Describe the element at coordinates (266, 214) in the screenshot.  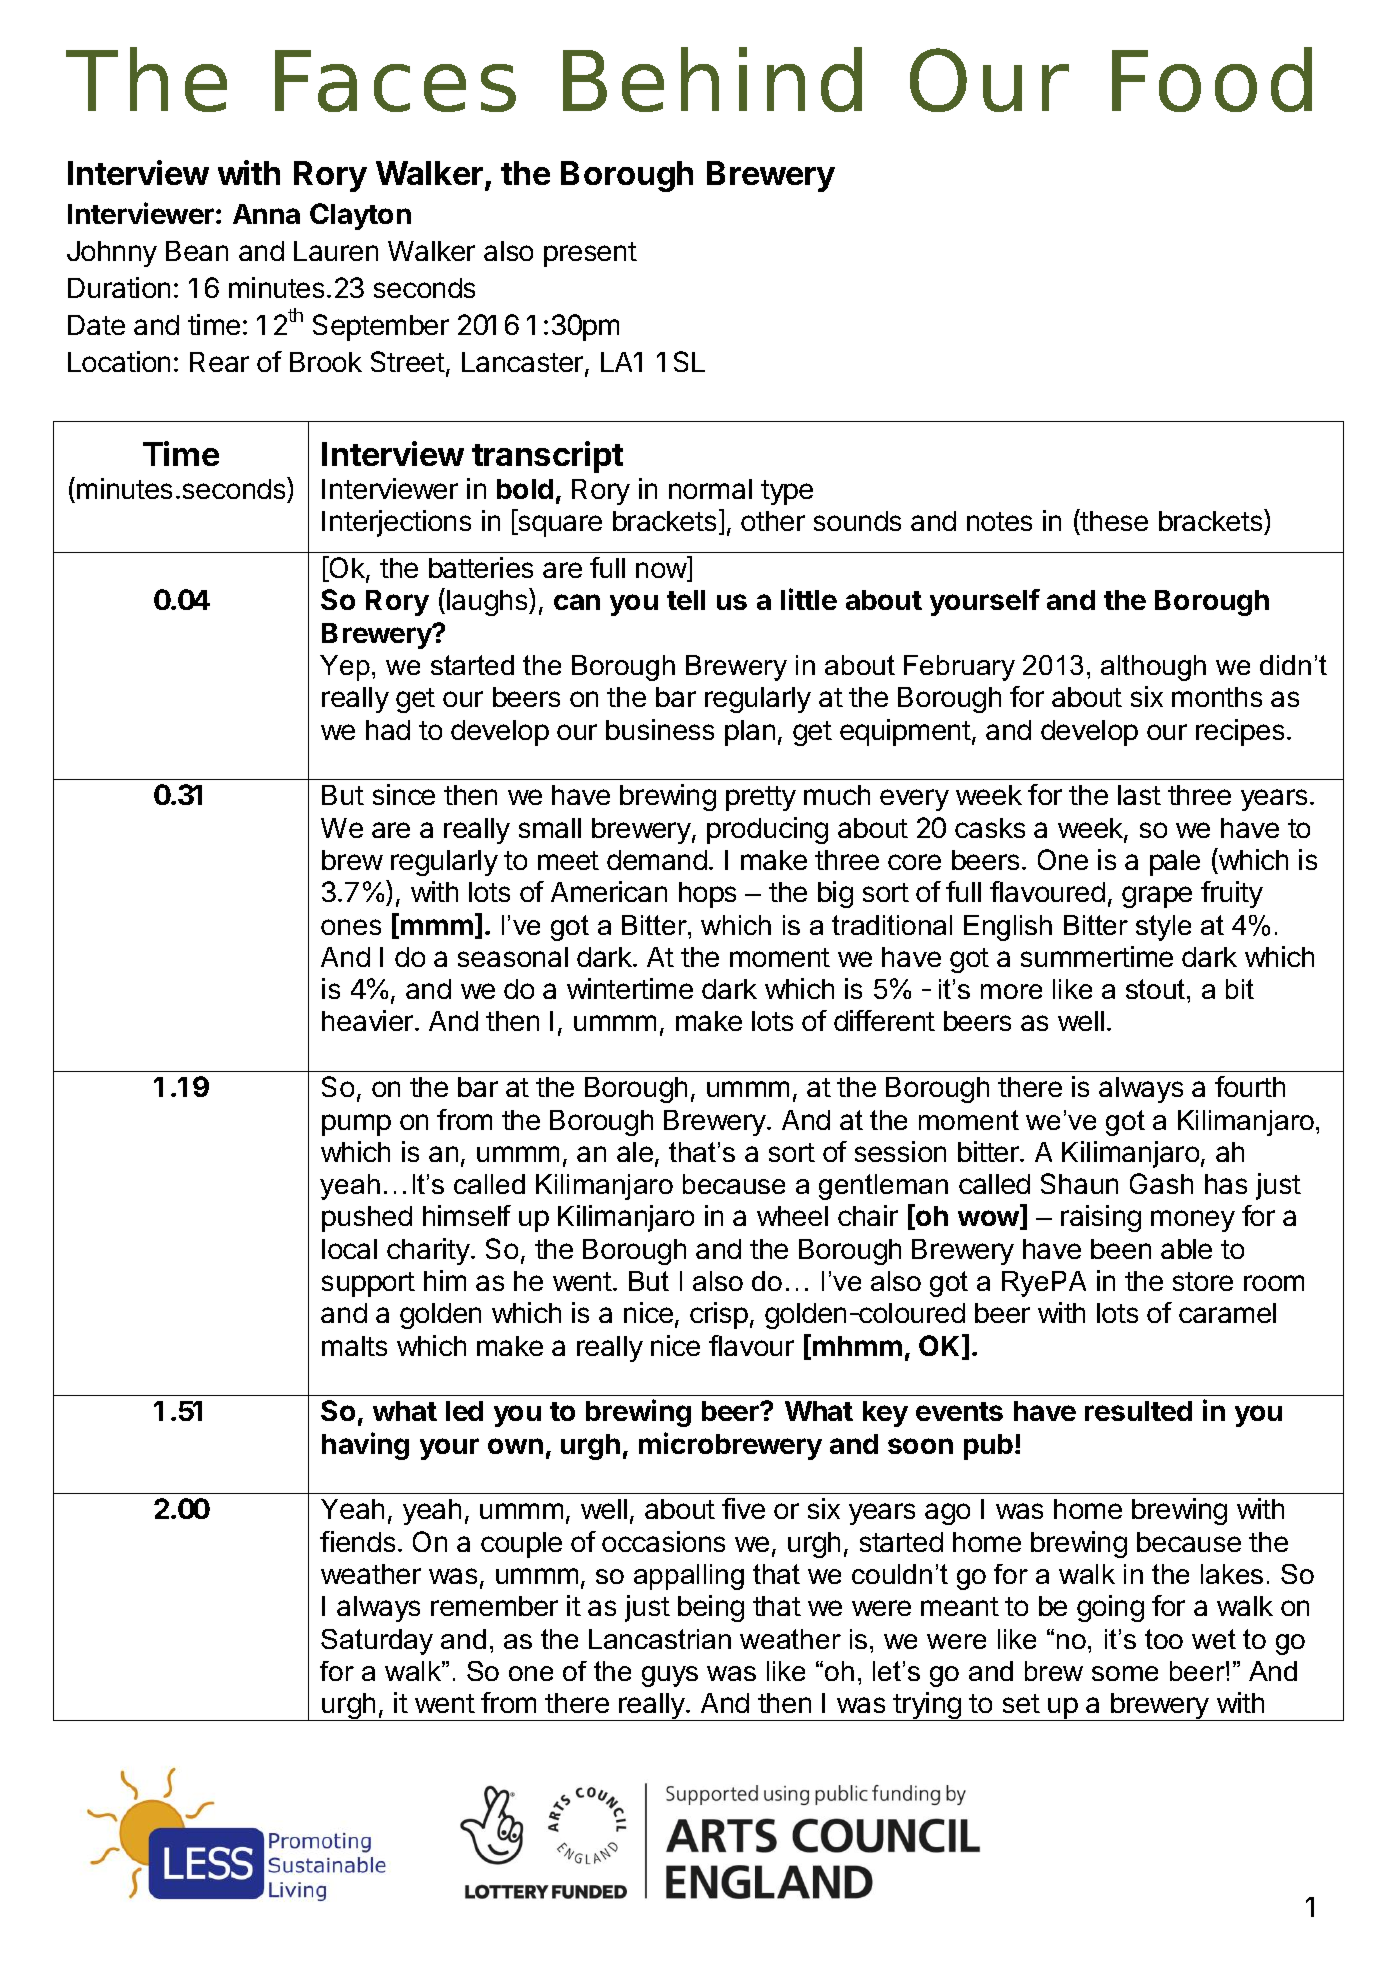
I see `Anna` at that location.
